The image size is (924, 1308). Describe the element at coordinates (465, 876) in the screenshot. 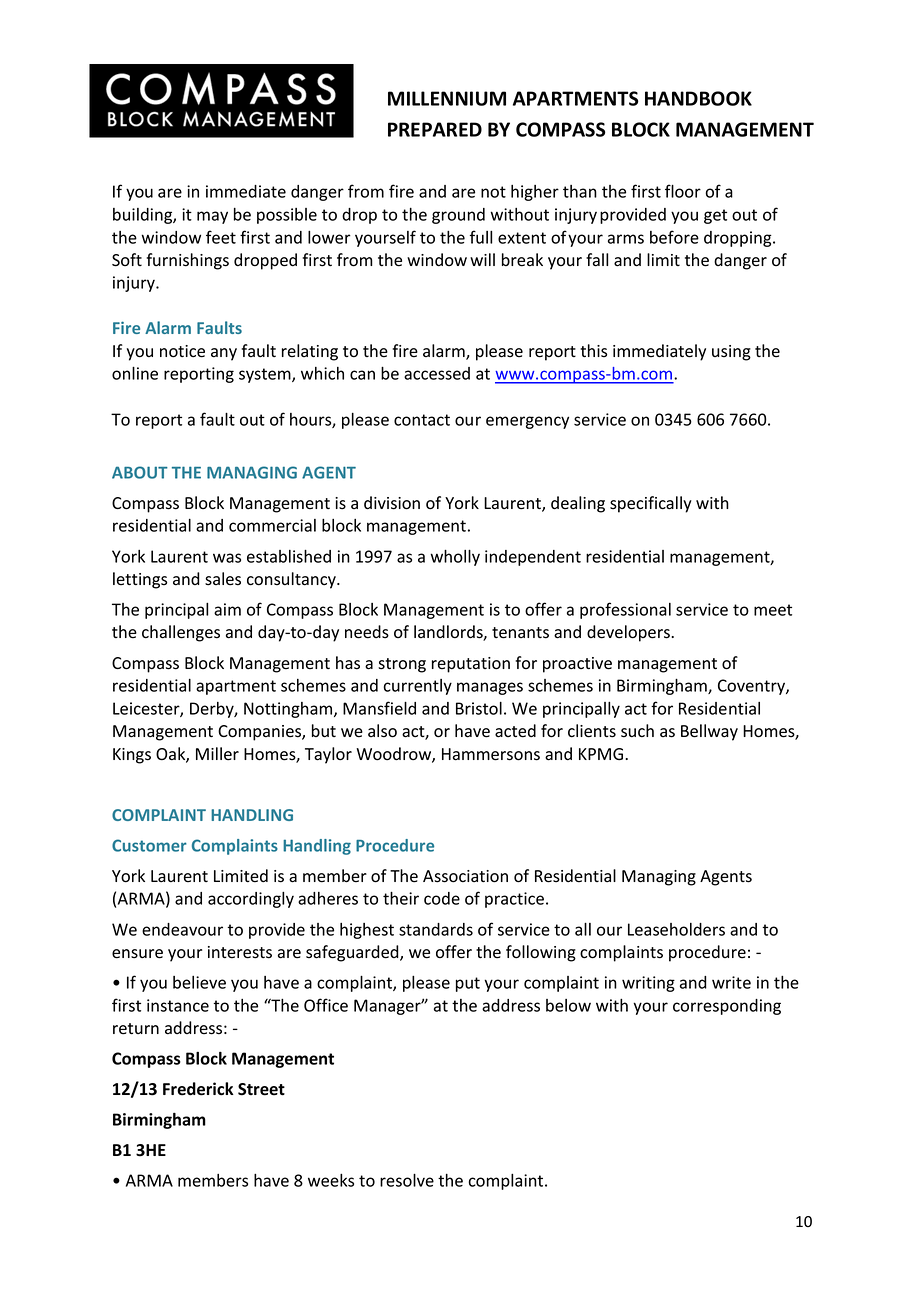

I see `Association` at that location.
